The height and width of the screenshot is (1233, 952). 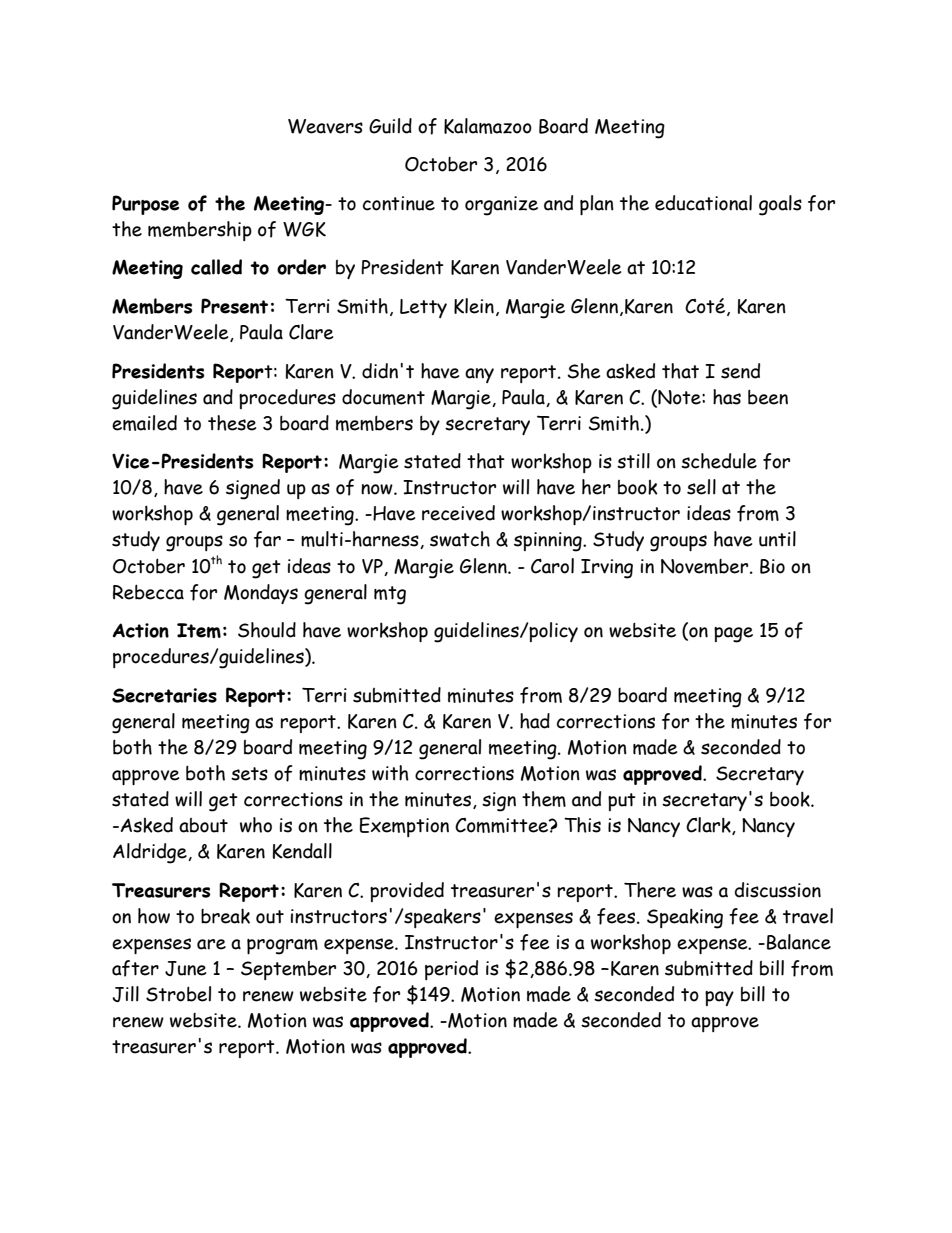 What do you see at coordinates (703, 203) in the screenshot?
I see `educational` at bounding box center [703, 203].
